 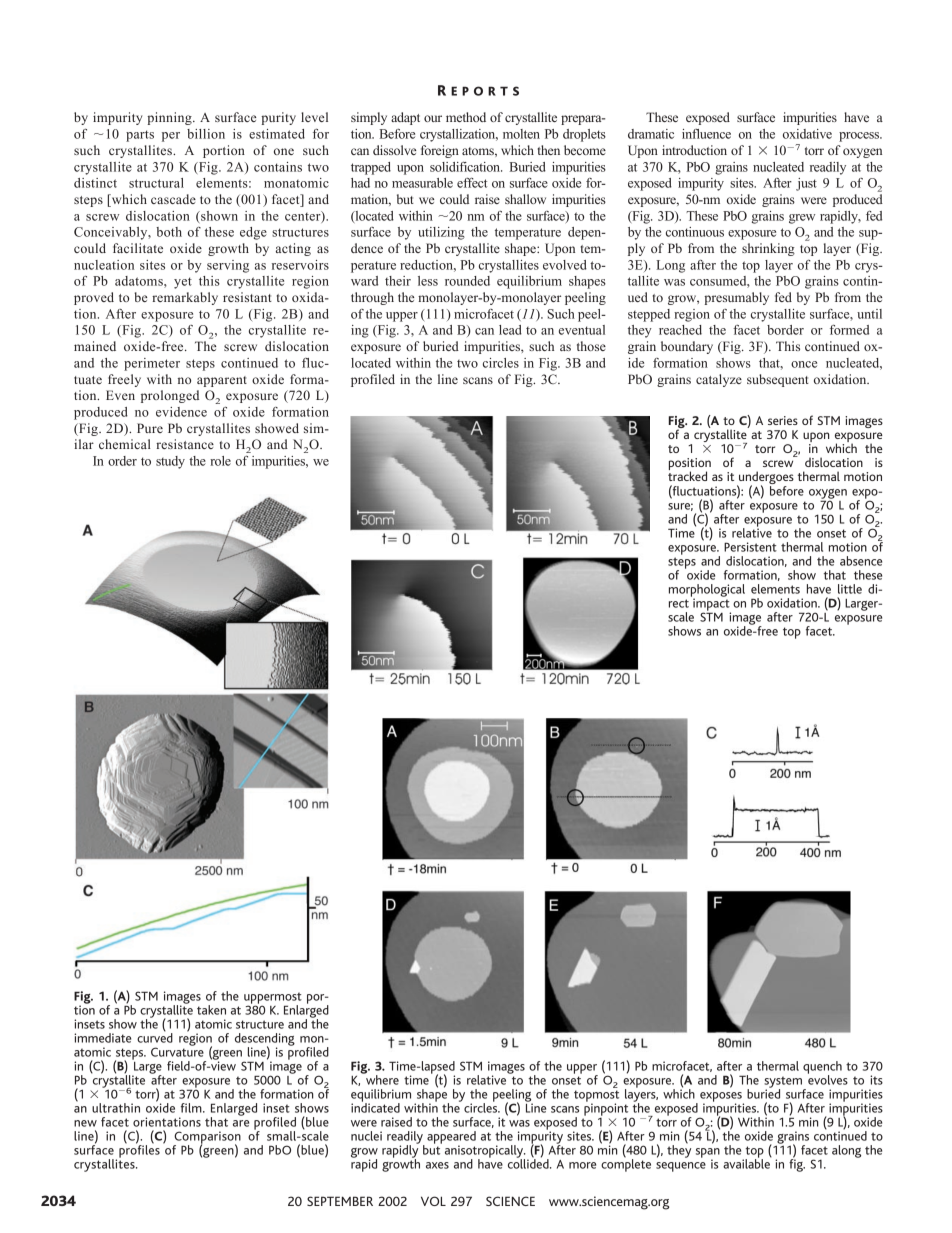 What do you see at coordinates (783, 420) in the image?
I see `series` at bounding box center [783, 420].
